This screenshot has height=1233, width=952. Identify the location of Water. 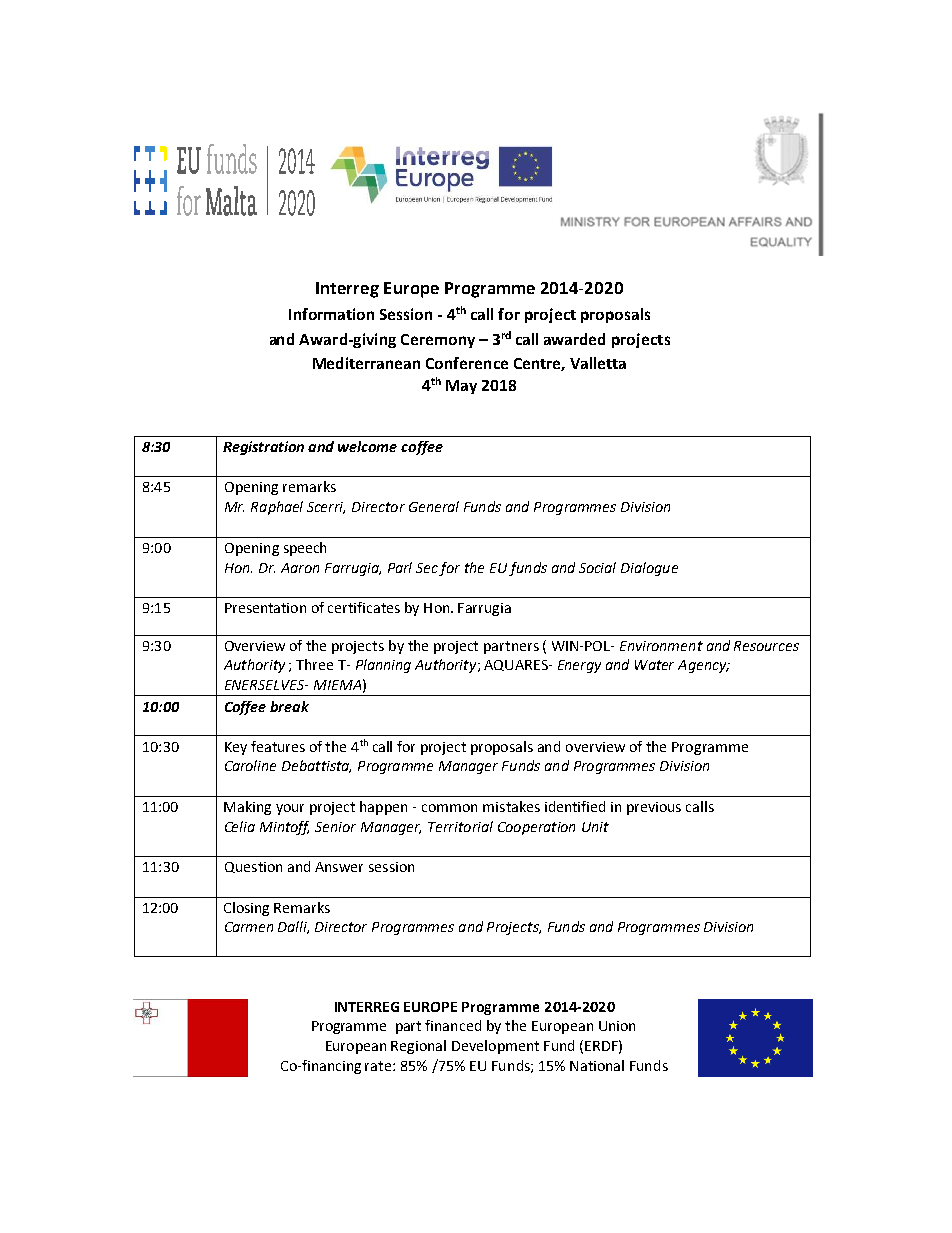
(654, 665).
